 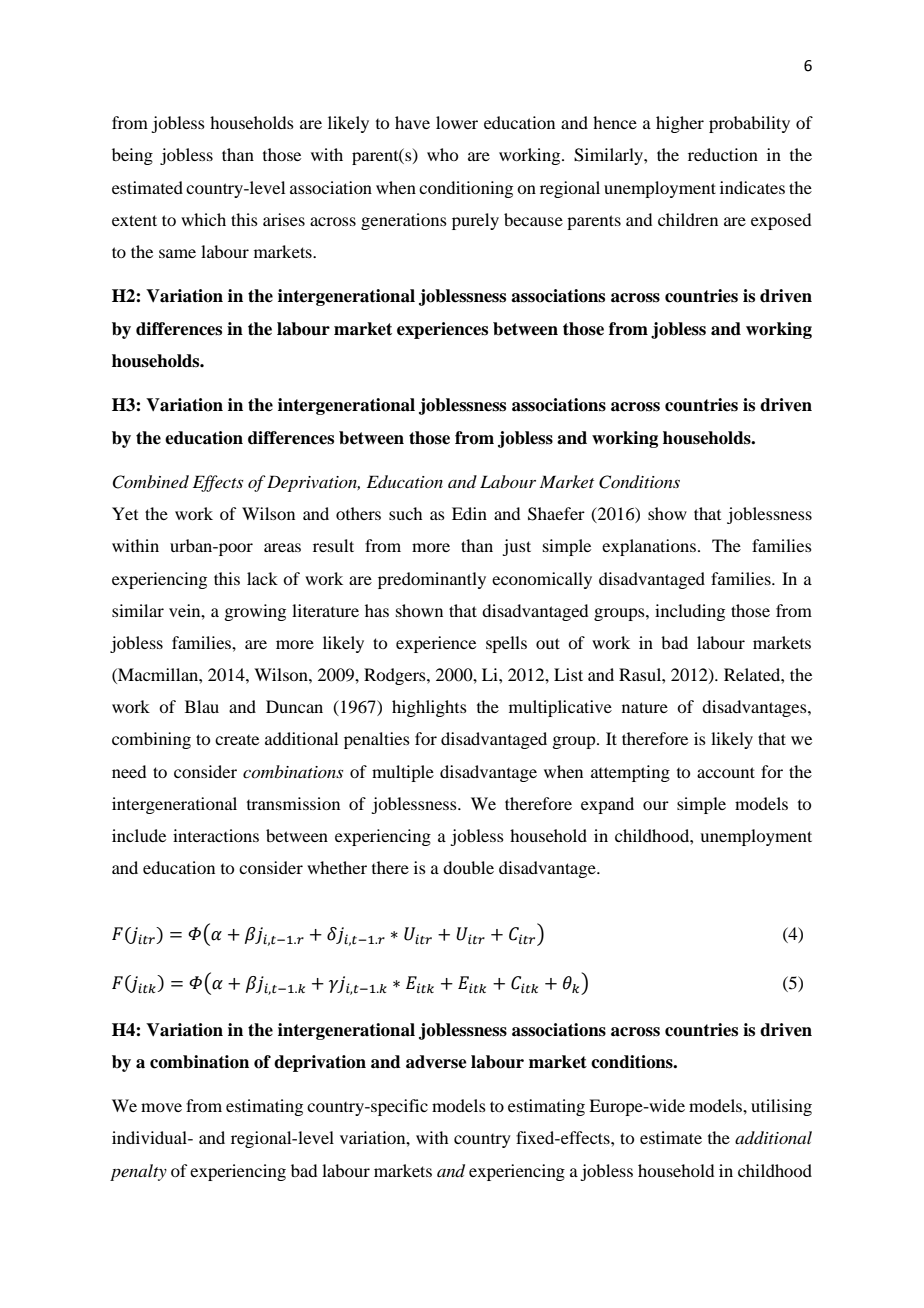 I want to click on being, so click(x=132, y=156).
